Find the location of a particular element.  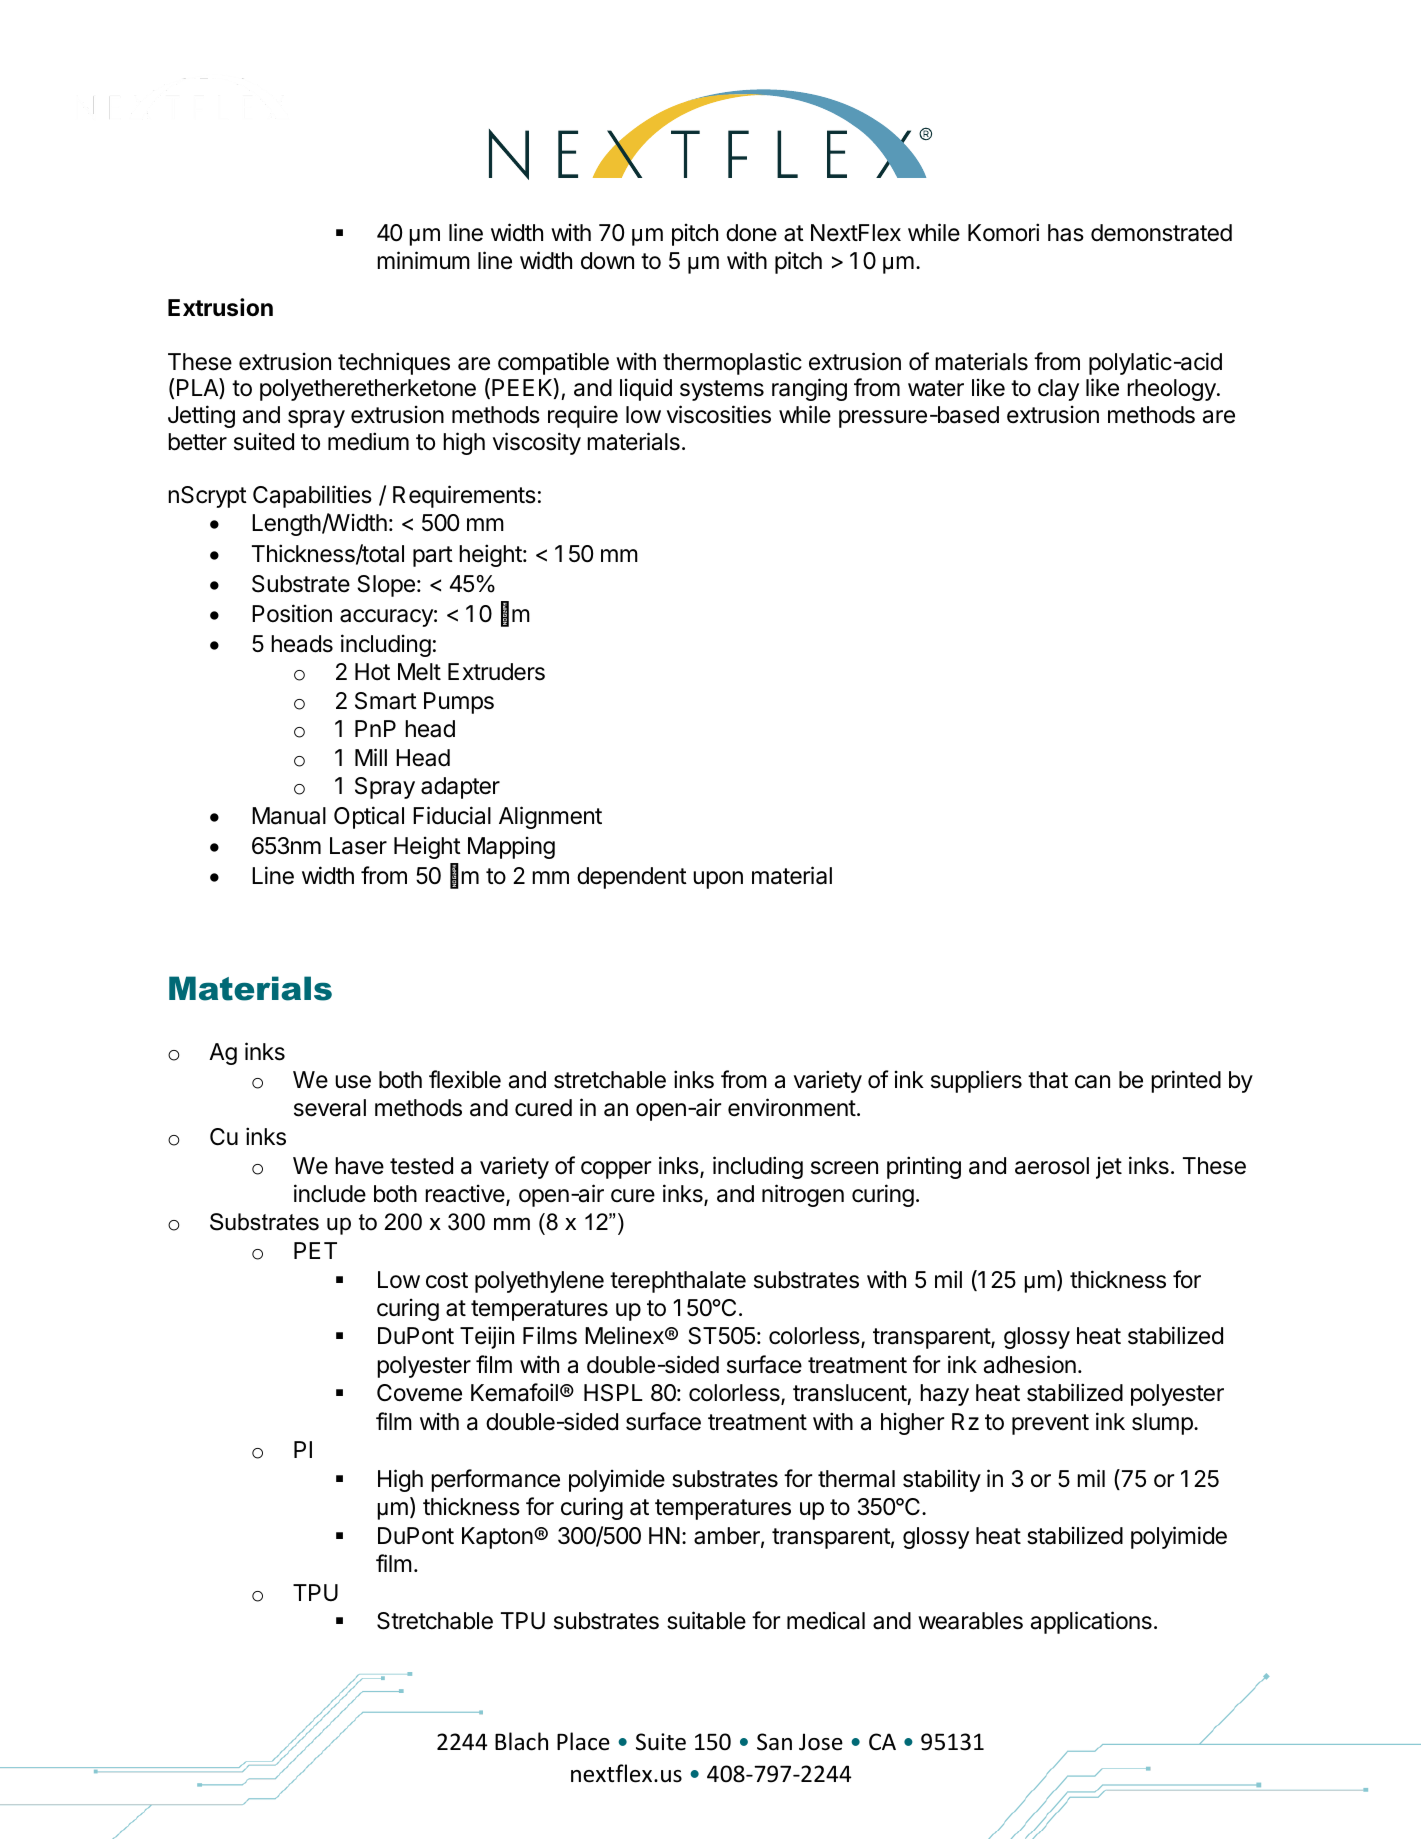

done is located at coordinates (751, 233).
